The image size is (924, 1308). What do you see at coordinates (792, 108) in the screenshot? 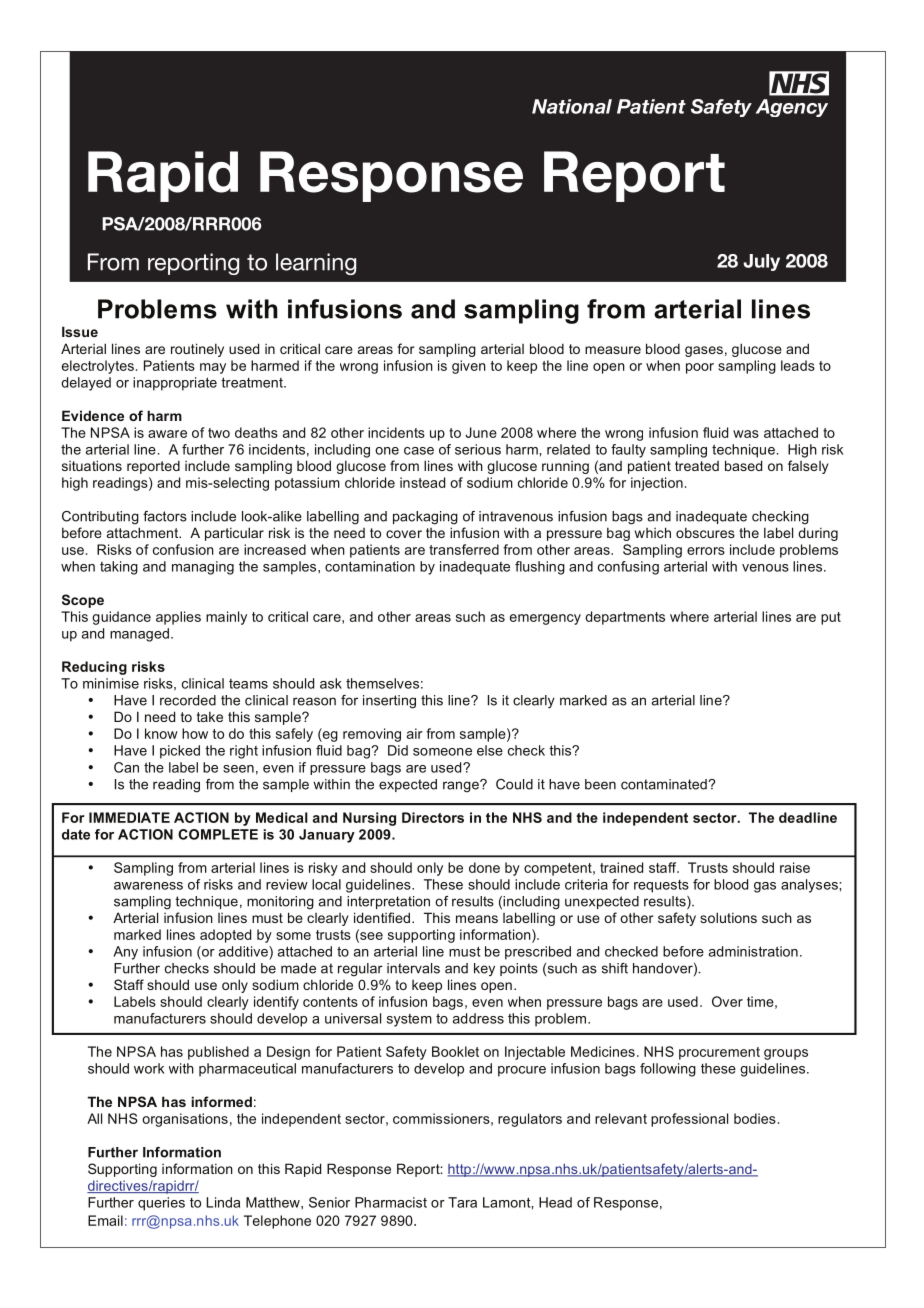
I see `Agency` at bounding box center [792, 108].
